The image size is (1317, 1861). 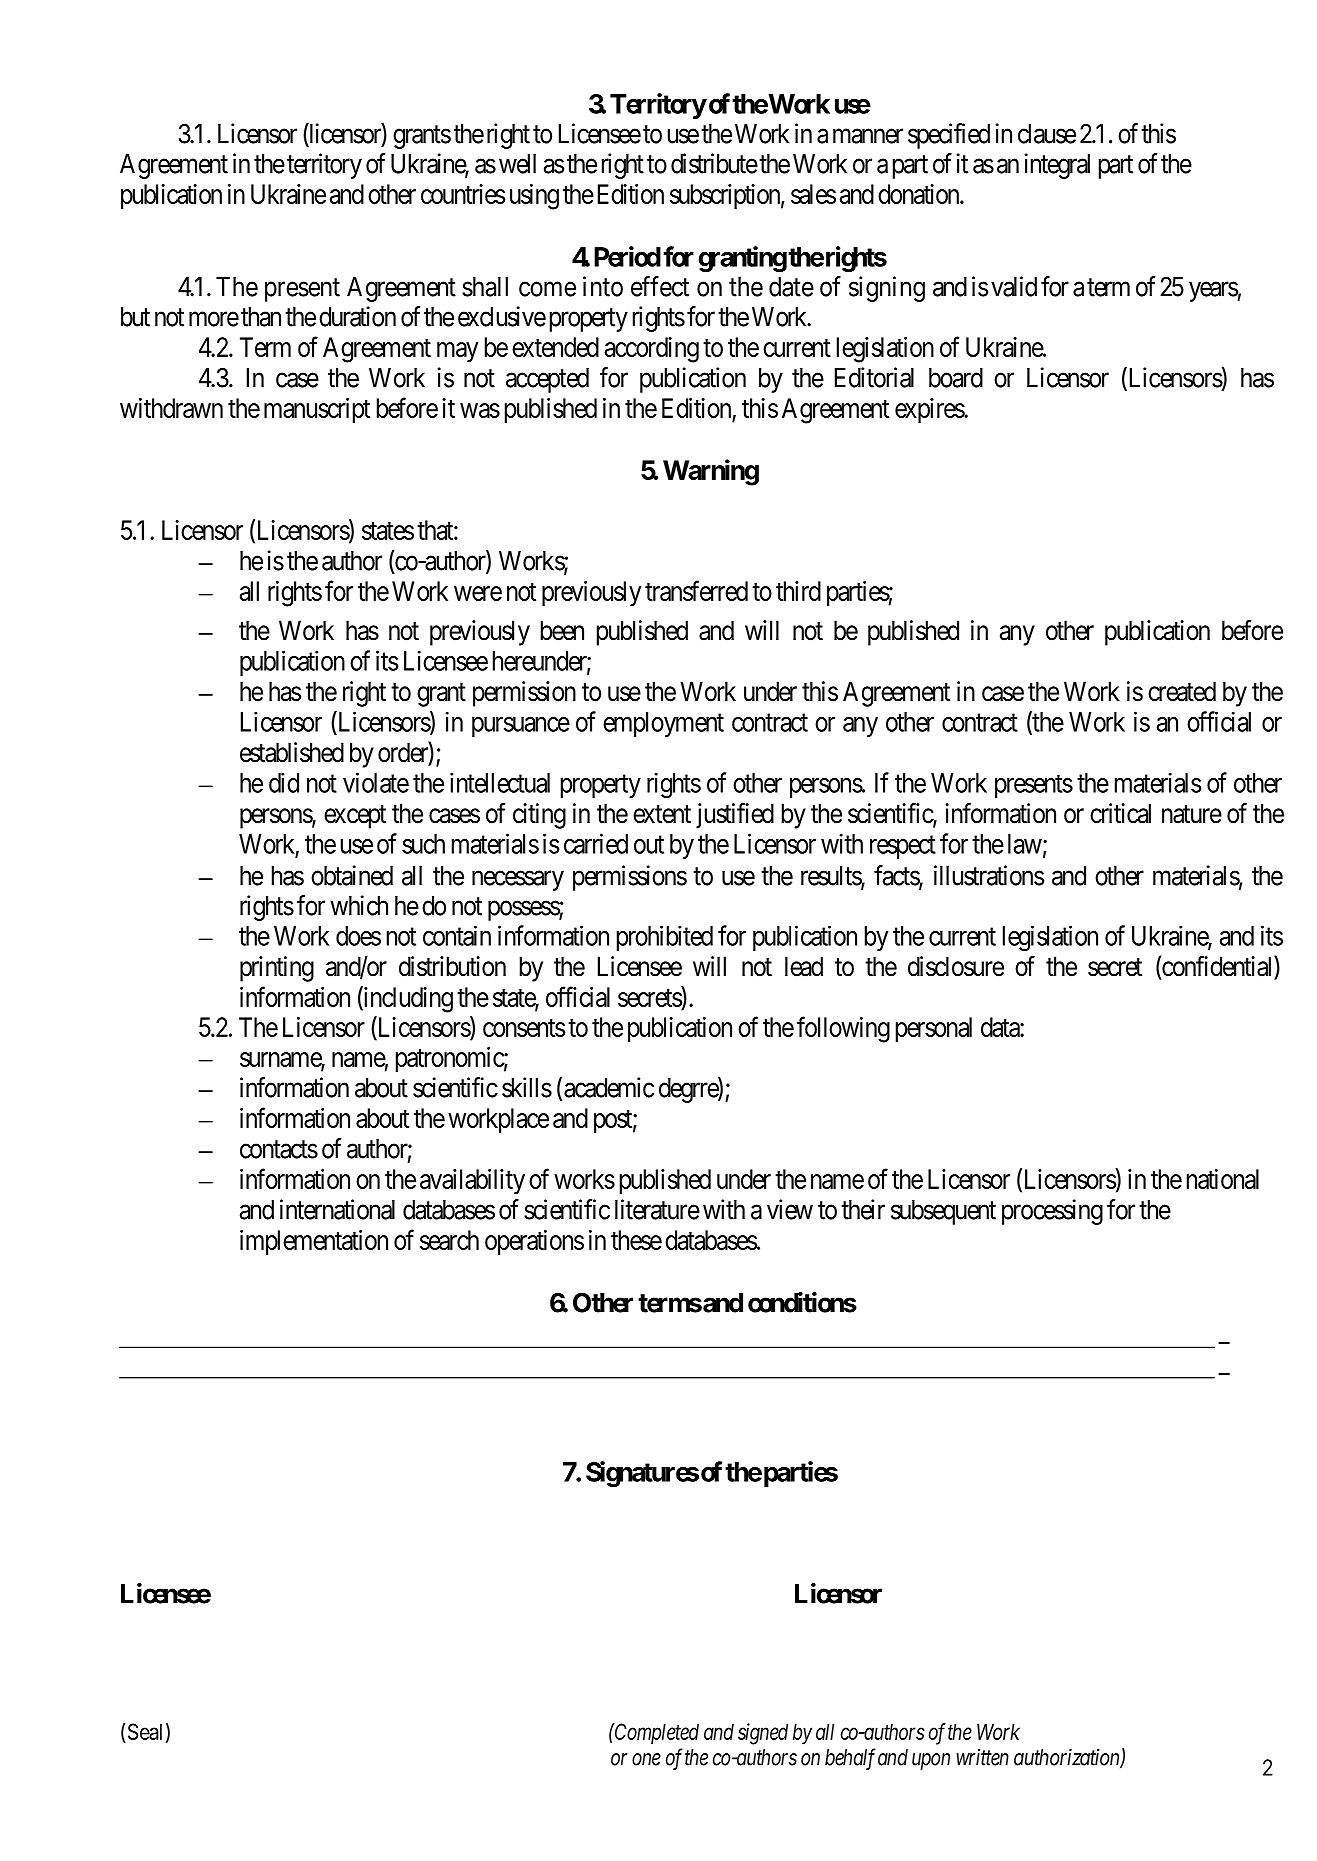 I want to click on one, so click(x=646, y=1759).
